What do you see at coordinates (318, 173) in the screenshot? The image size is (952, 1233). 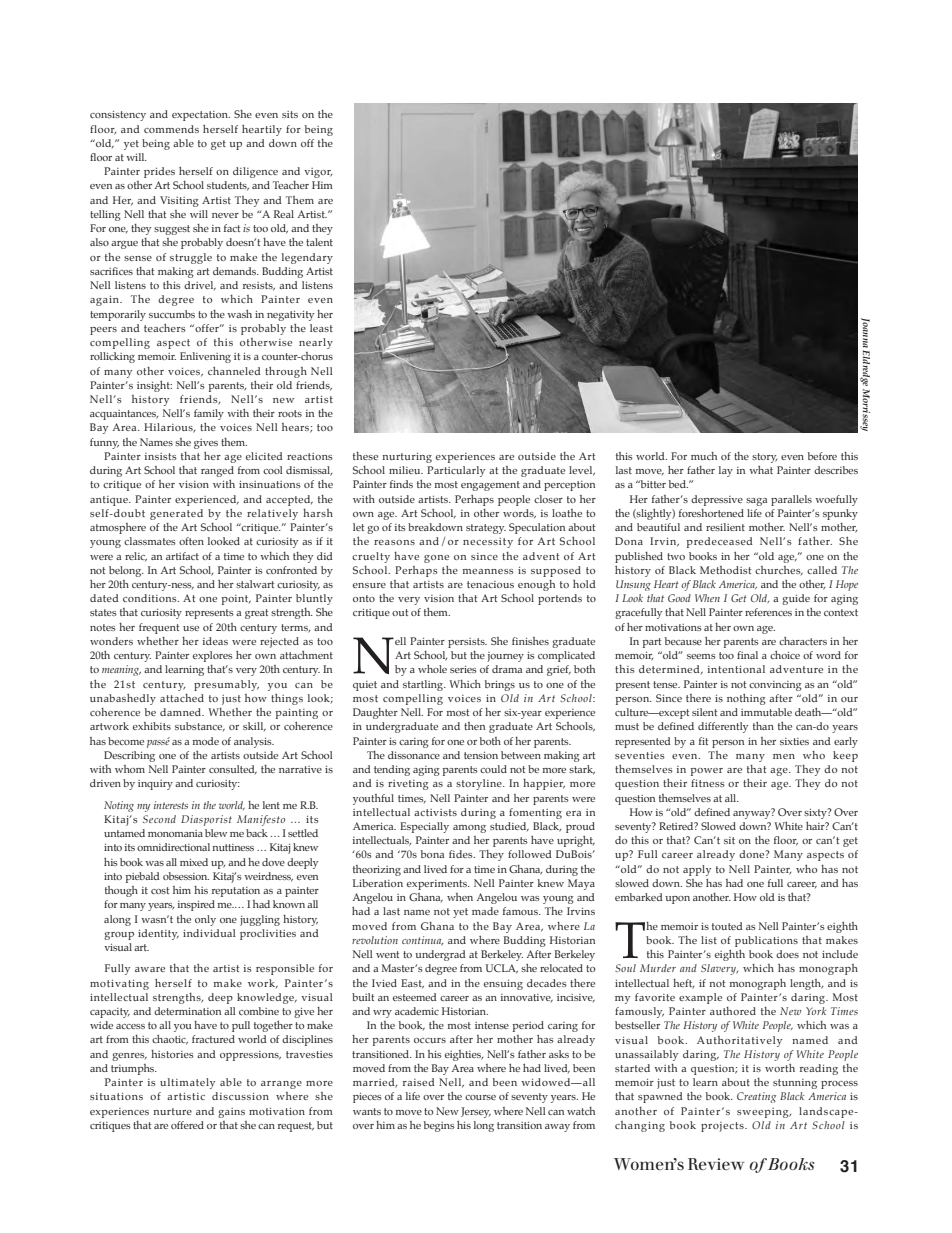 I see `vigor` at bounding box center [318, 173].
